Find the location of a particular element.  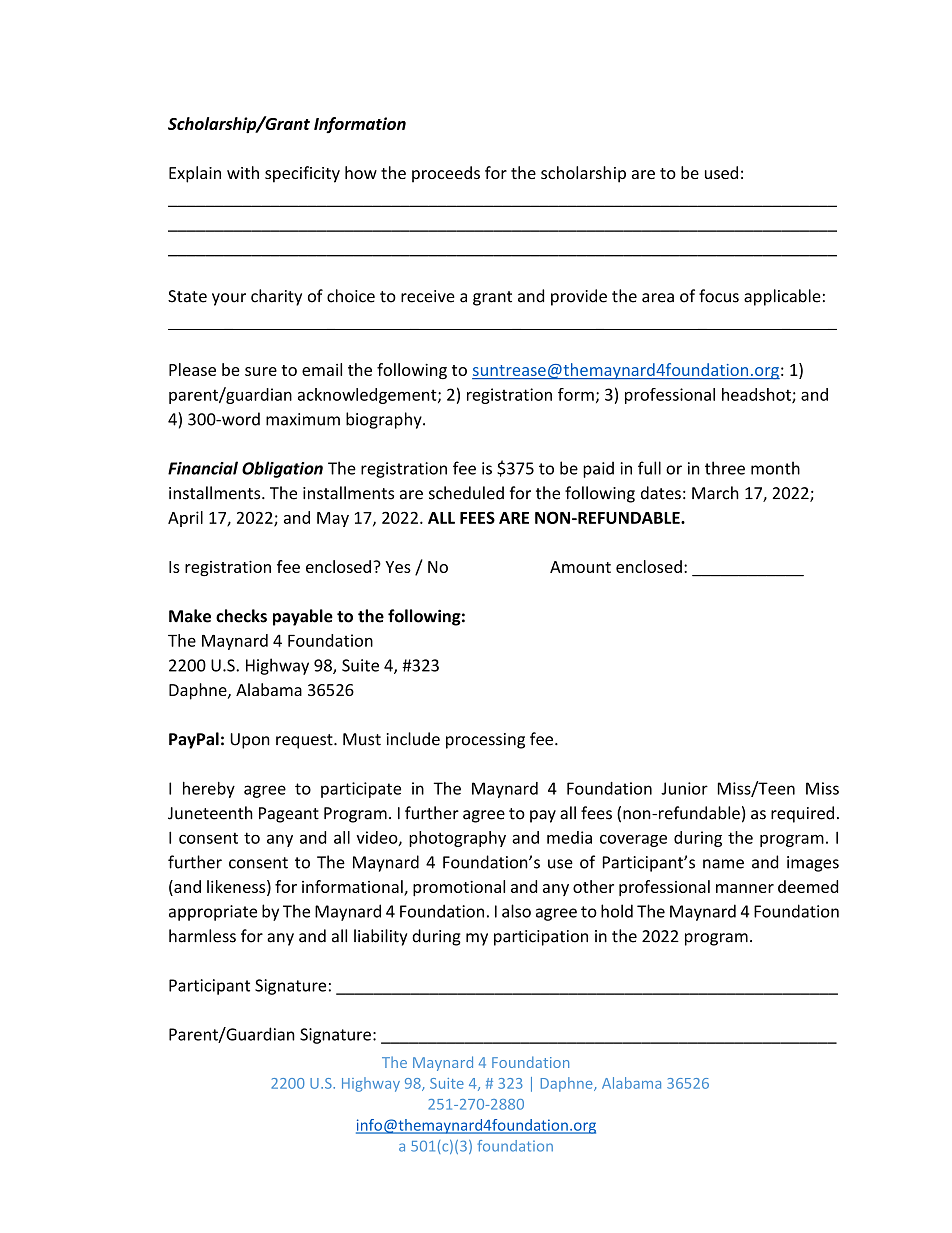

proceeds is located at coordinates (446, 174).
